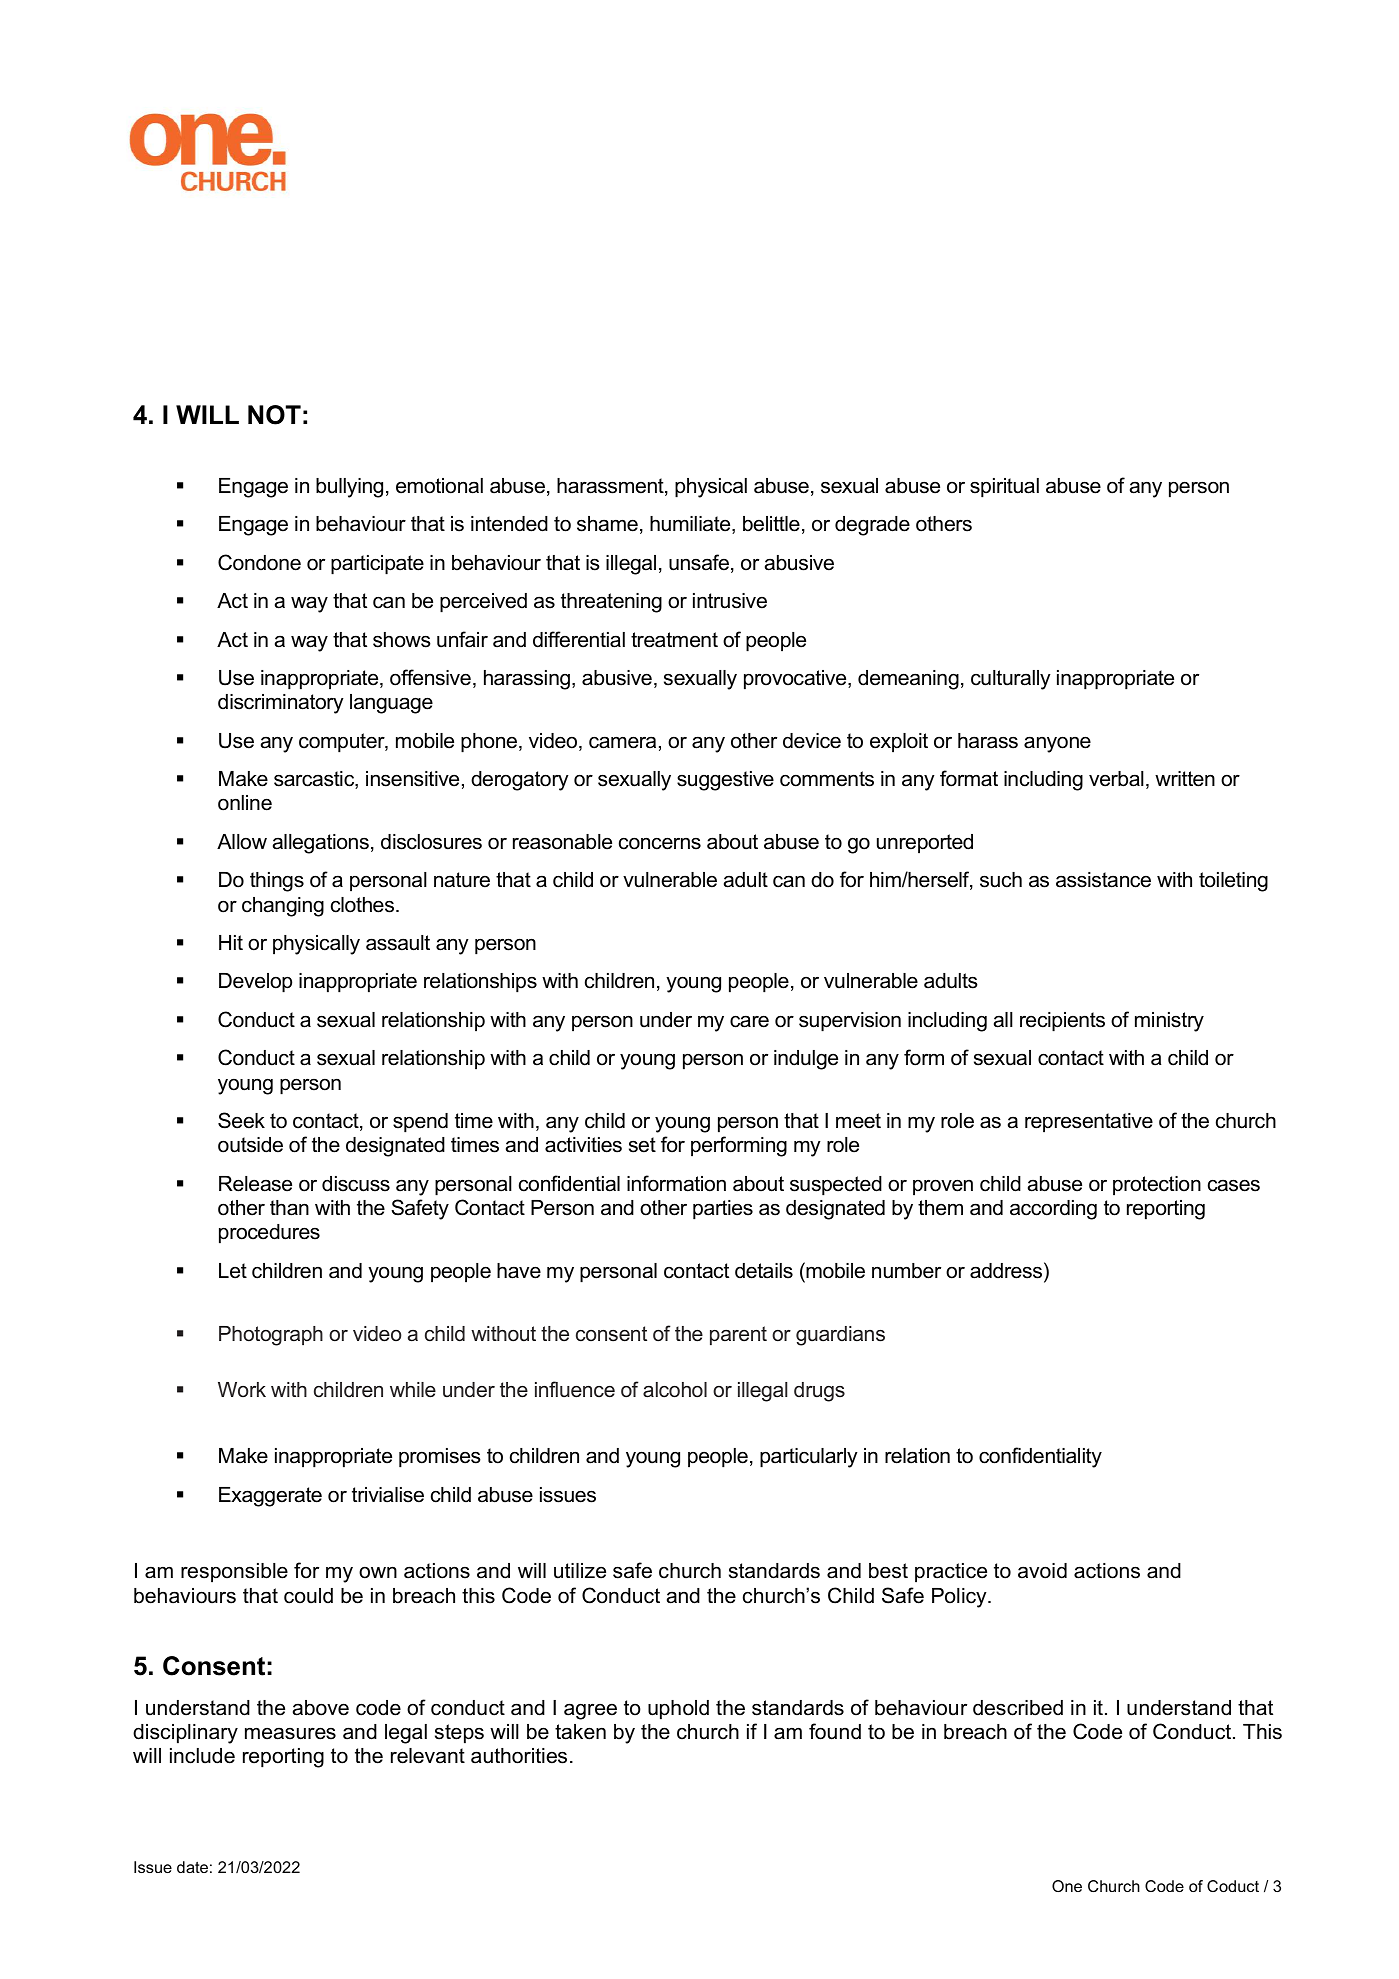 This page has height=1979, width=1399. I want to click on uphold, so click(678, 1710).
